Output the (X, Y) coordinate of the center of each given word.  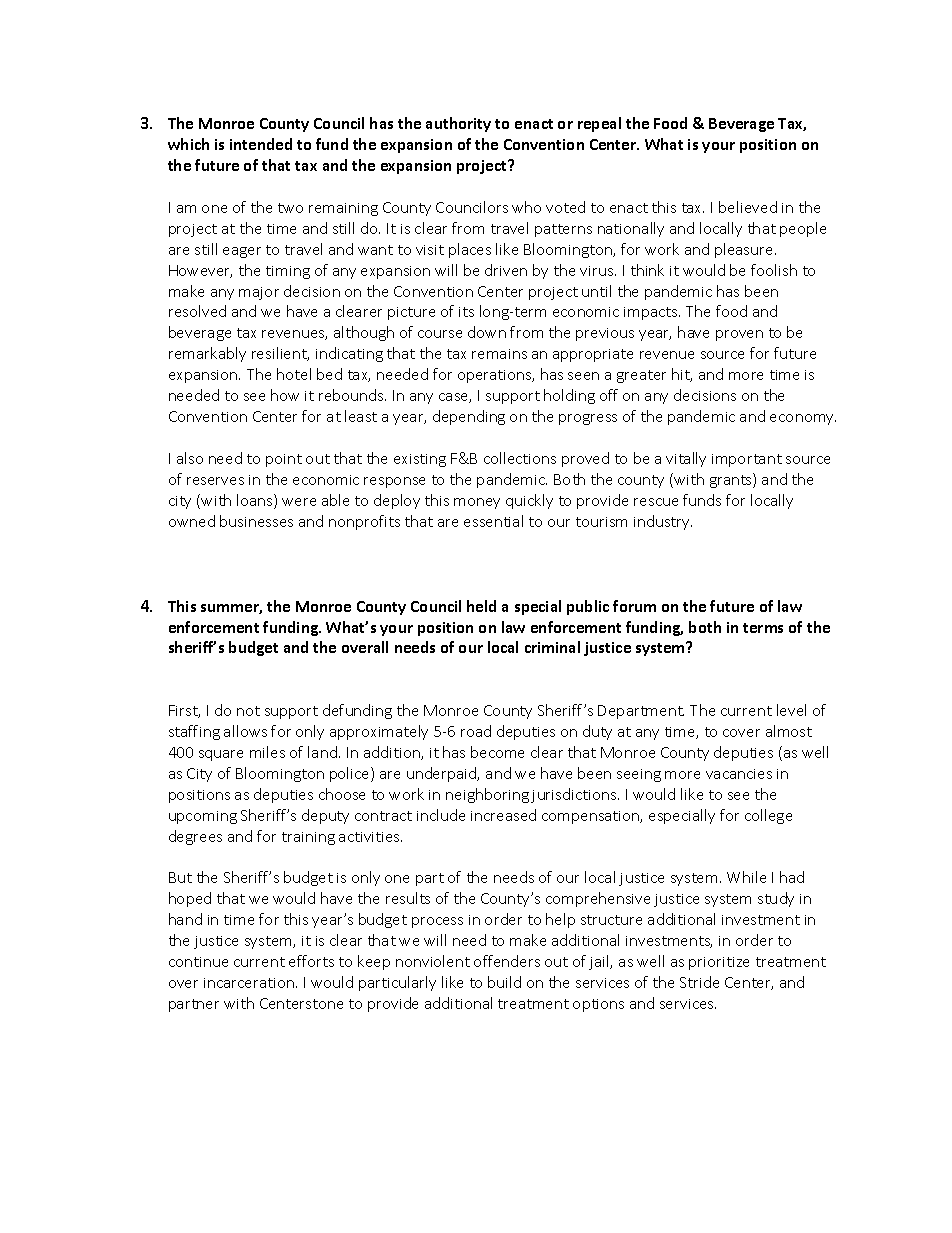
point (284, 460)
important (747, 460)
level (791, 710)
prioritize (719, 963)
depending (469, 417)
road (476, 731)
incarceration (249, 983)
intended (261, 144)
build (504, 982)
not (248, 711)
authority (458, 124)
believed (748, 207)
